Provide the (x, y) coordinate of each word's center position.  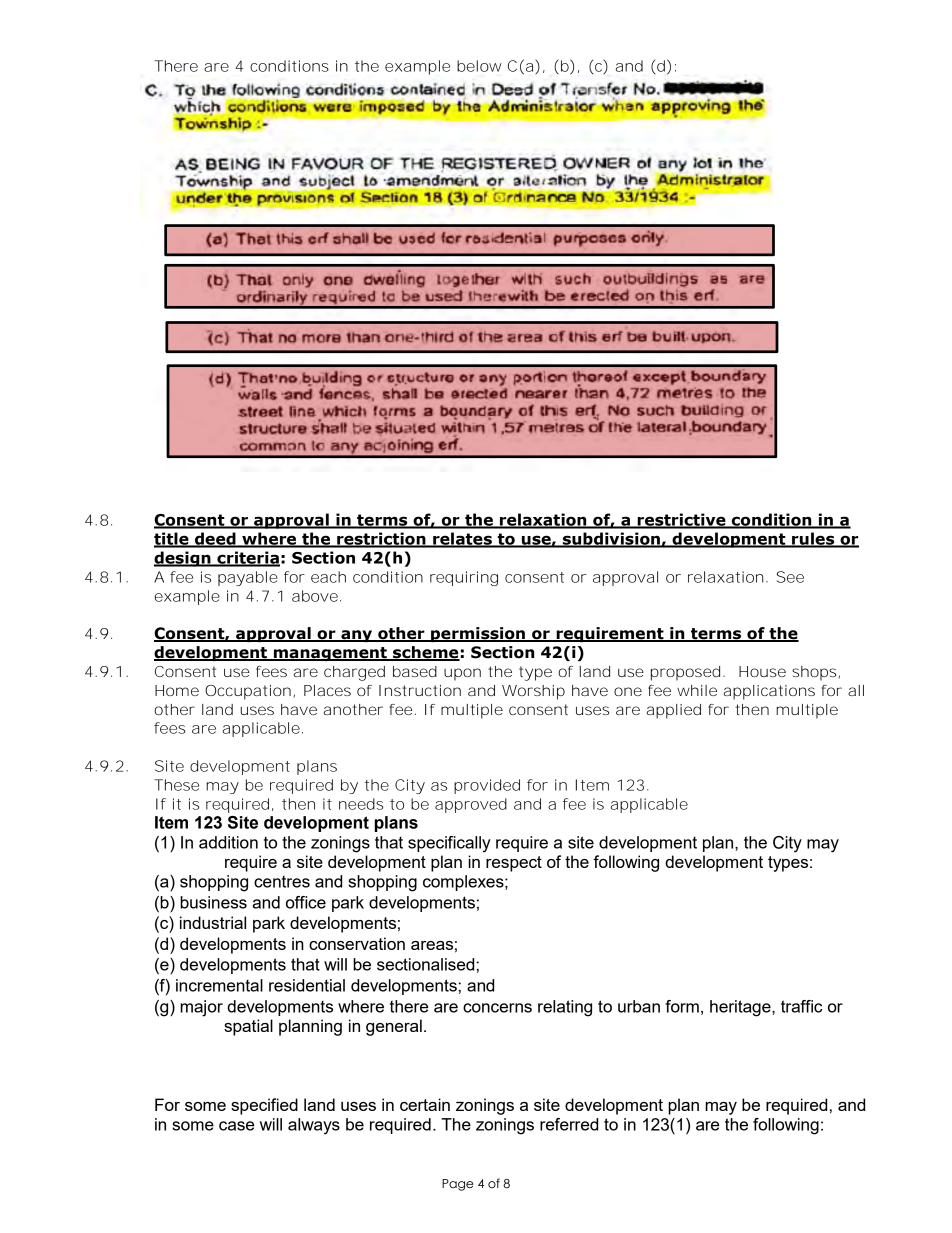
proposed (685, 673)
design (183, 559)
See (790, 577)
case (236, 1126)
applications (769, 692)
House (762, 671)
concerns (497, 1008)
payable (248, 578)
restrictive (681, 520)
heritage (741, 1008)
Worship (533, 692)
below (479, 66)
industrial (213, 922)
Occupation (248, 692)
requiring (464, 578)
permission (478, 634)
